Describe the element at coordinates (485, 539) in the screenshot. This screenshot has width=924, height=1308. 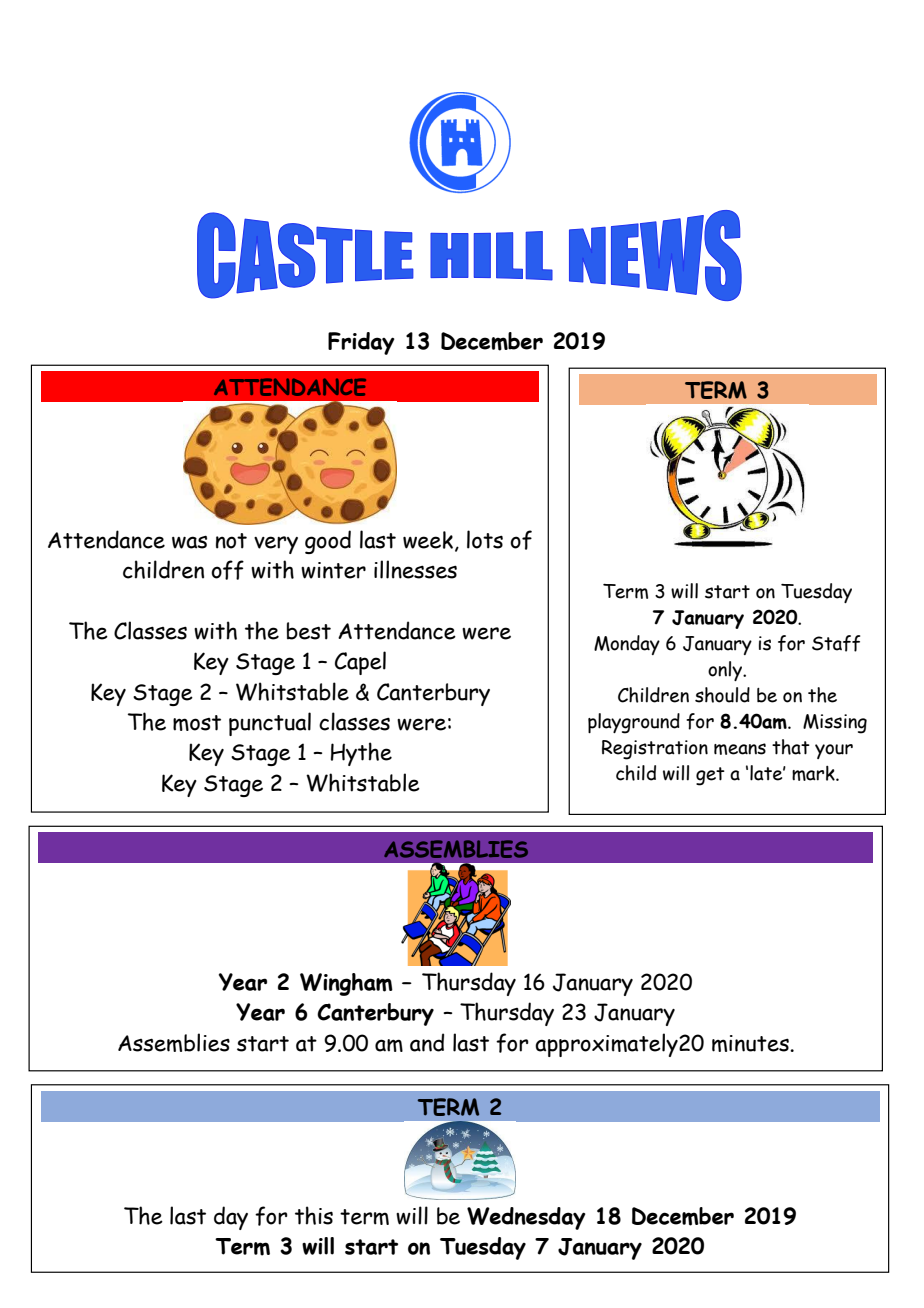
I see `lots` at that location.
